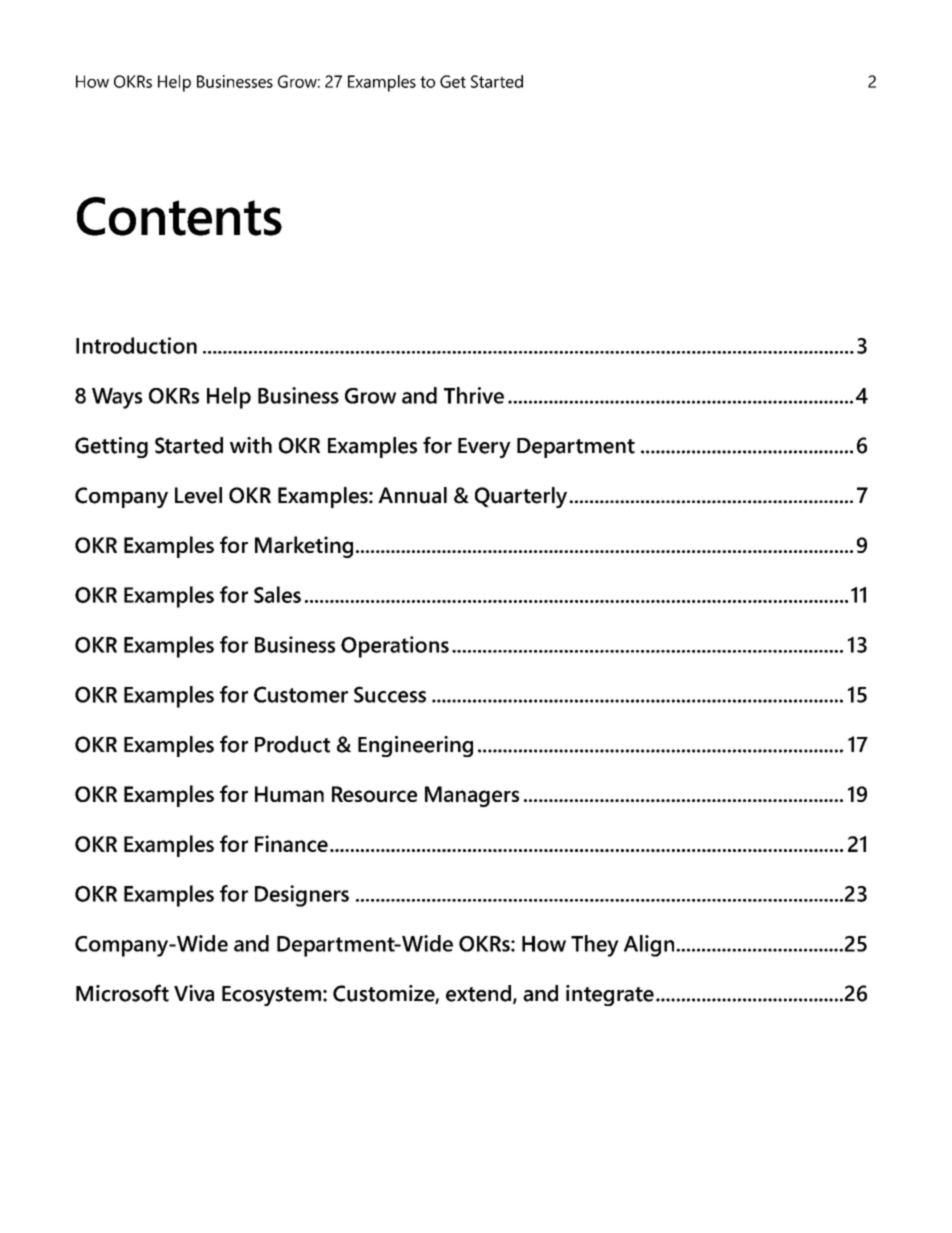  What do you see at coordinates (412, 495) in the screenshot?
I see `Annual` at bounding box center [412, 495].
